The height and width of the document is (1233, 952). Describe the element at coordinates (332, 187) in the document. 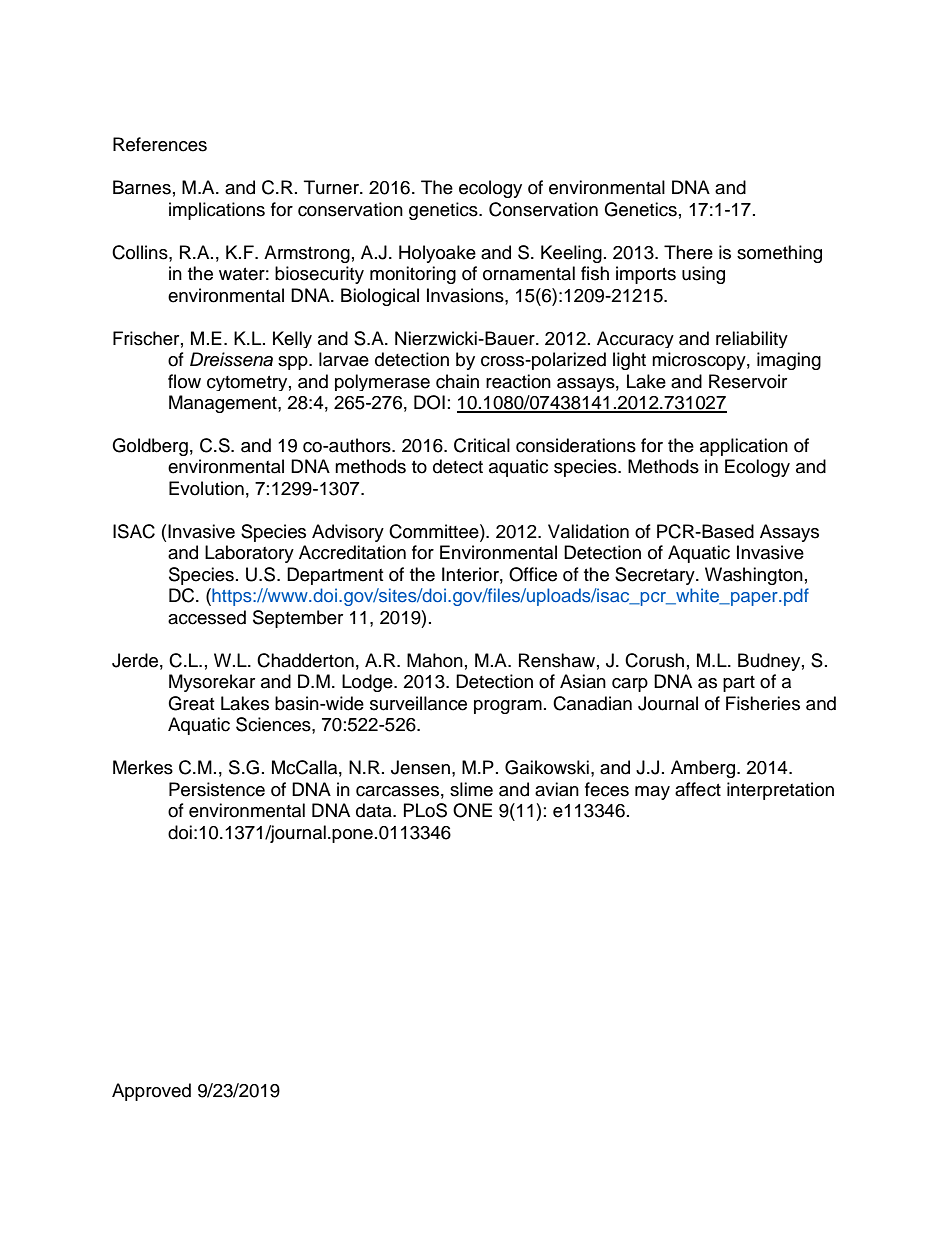

I see `Turner` at that location.
